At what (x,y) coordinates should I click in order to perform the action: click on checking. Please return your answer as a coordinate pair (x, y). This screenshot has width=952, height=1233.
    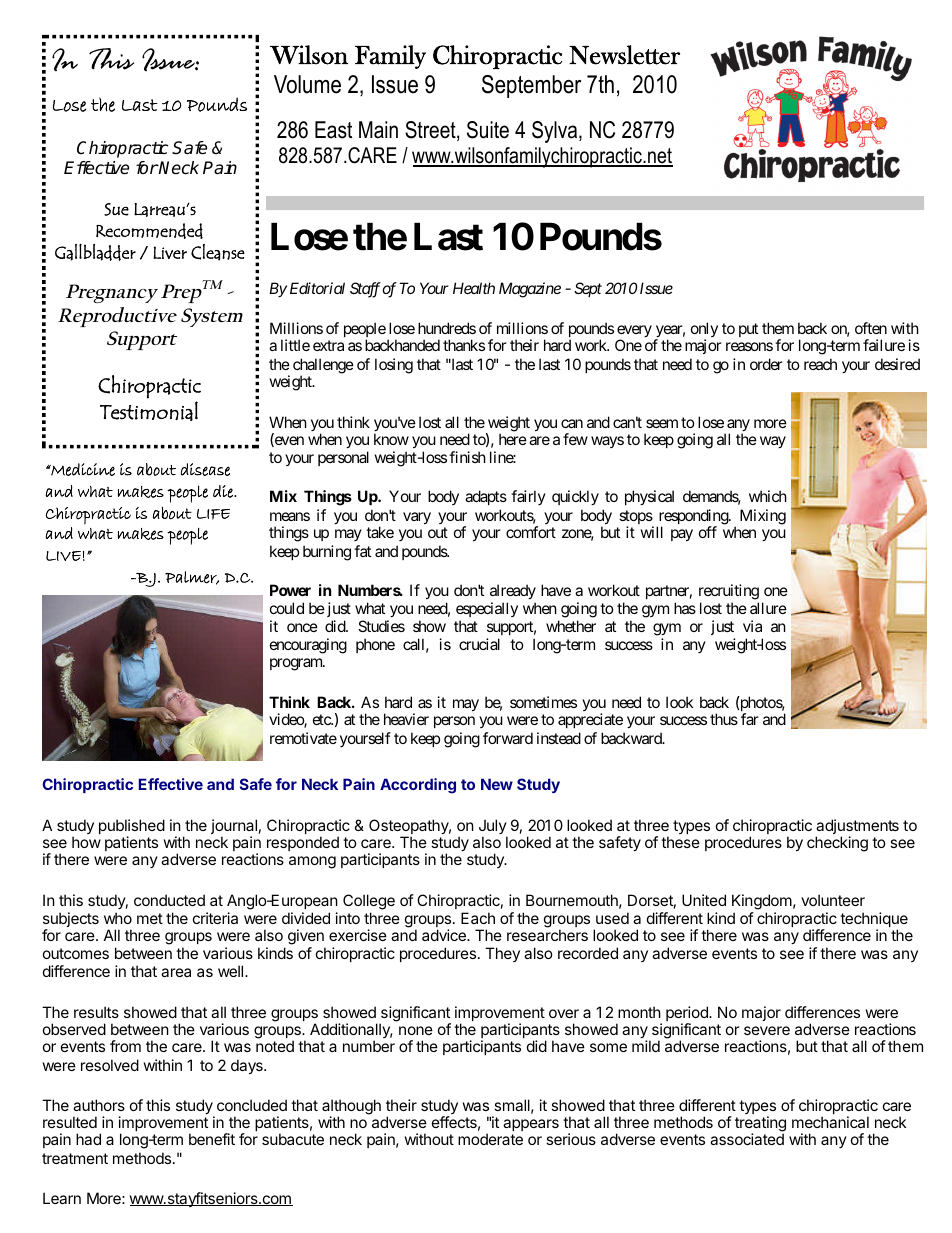
    Looking at the image, I should click on (837, 844).
